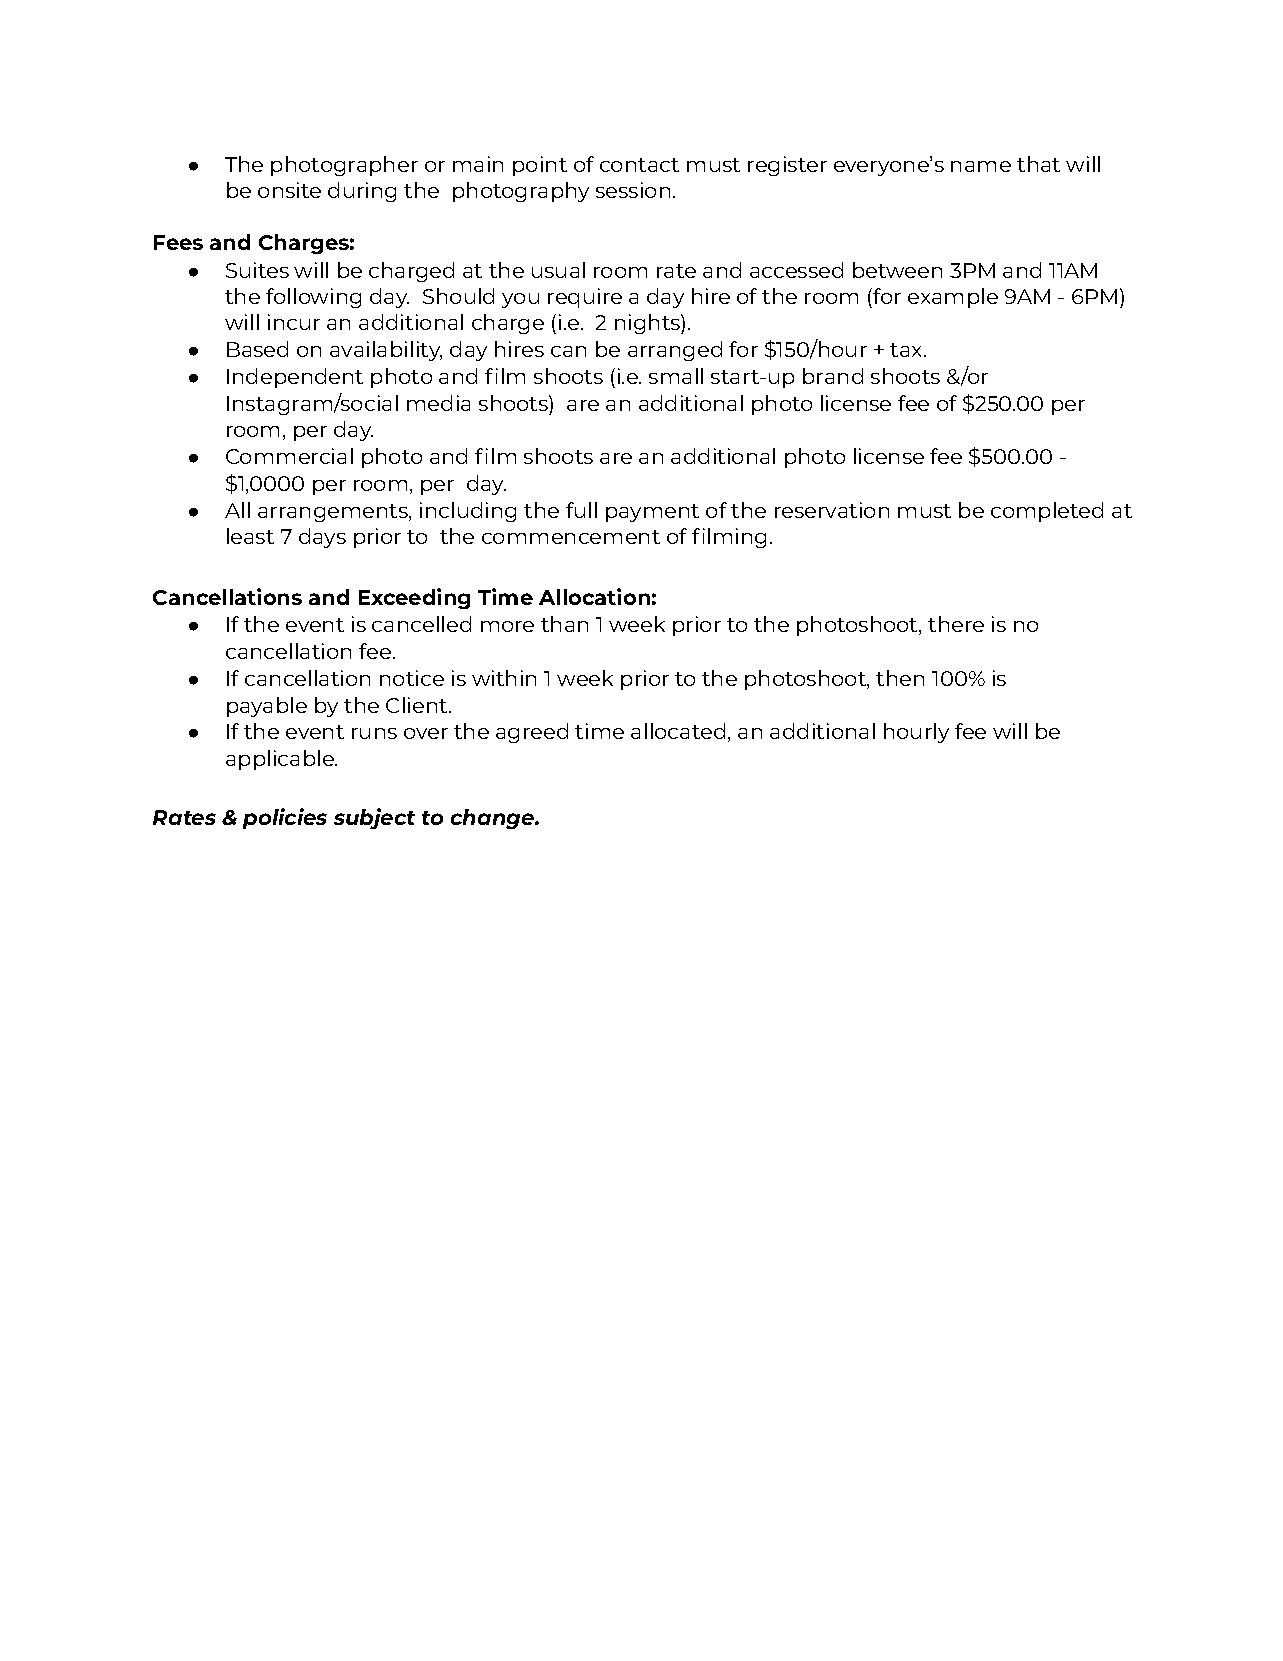 This screenshot has height=1661, width=1283. I want to click on onsite, so click(289, 190).
